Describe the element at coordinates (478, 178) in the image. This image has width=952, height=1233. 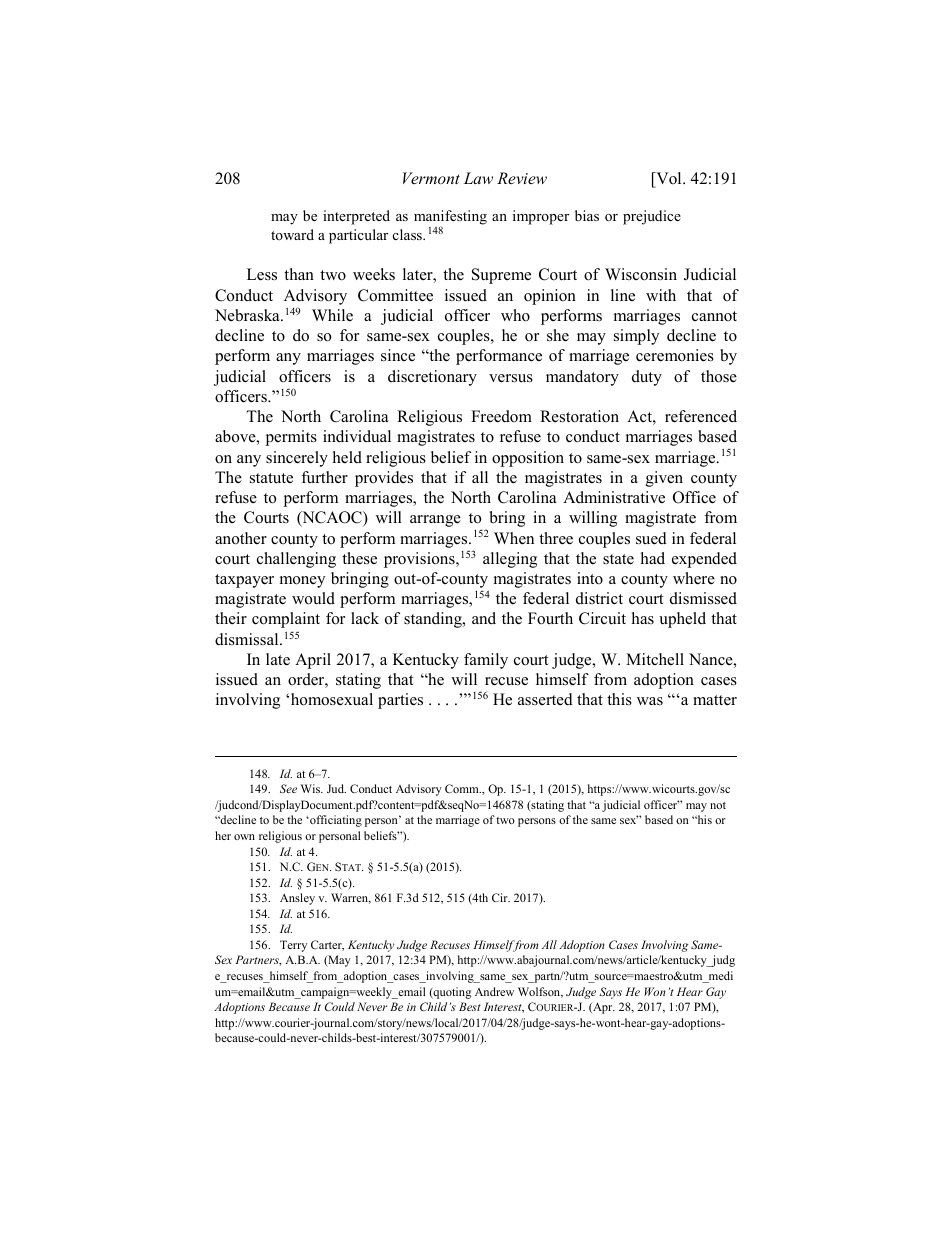
I see `Law` at that location.
